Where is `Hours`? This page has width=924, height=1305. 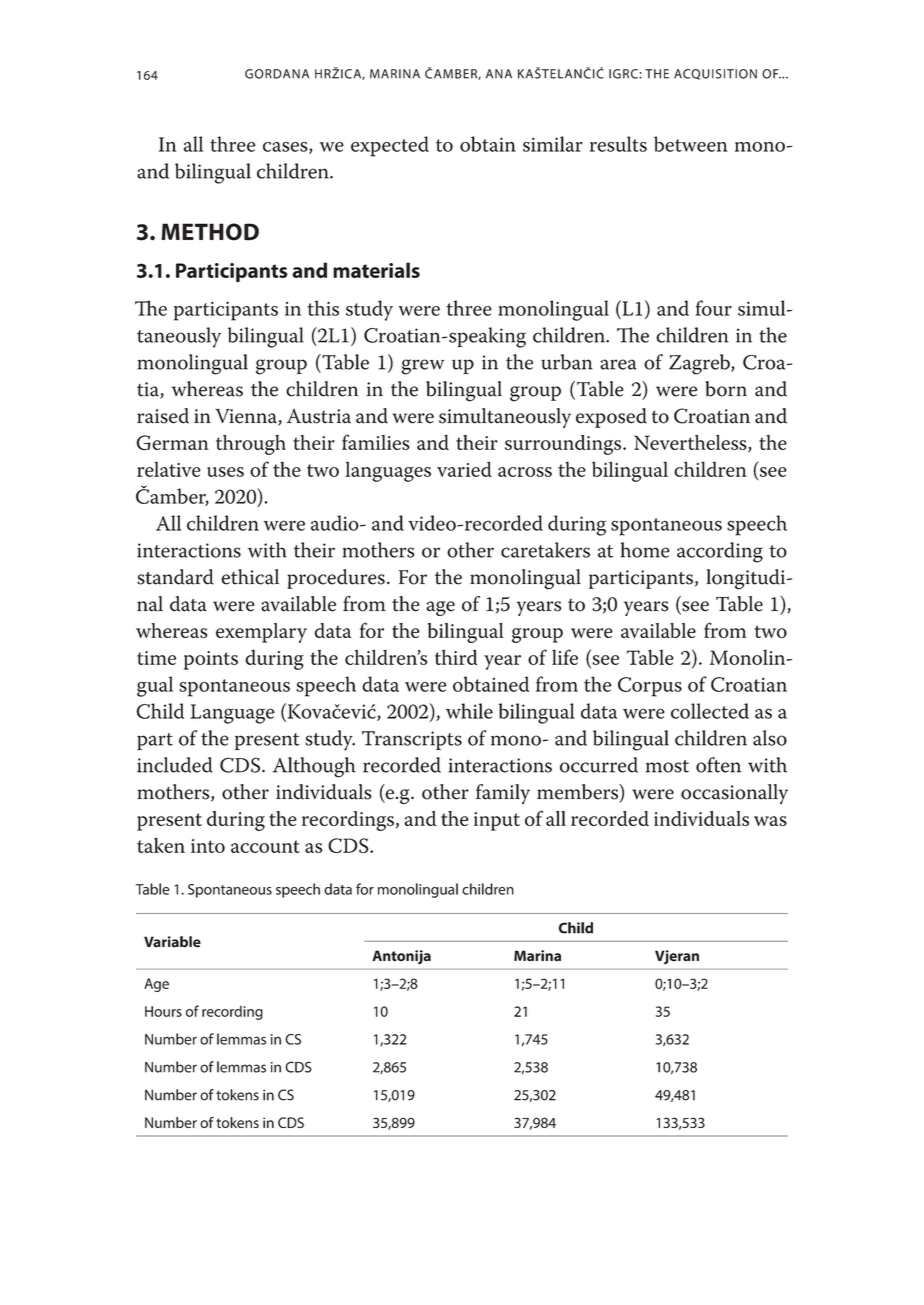 Hours is located at coordinates (163, 1011).
